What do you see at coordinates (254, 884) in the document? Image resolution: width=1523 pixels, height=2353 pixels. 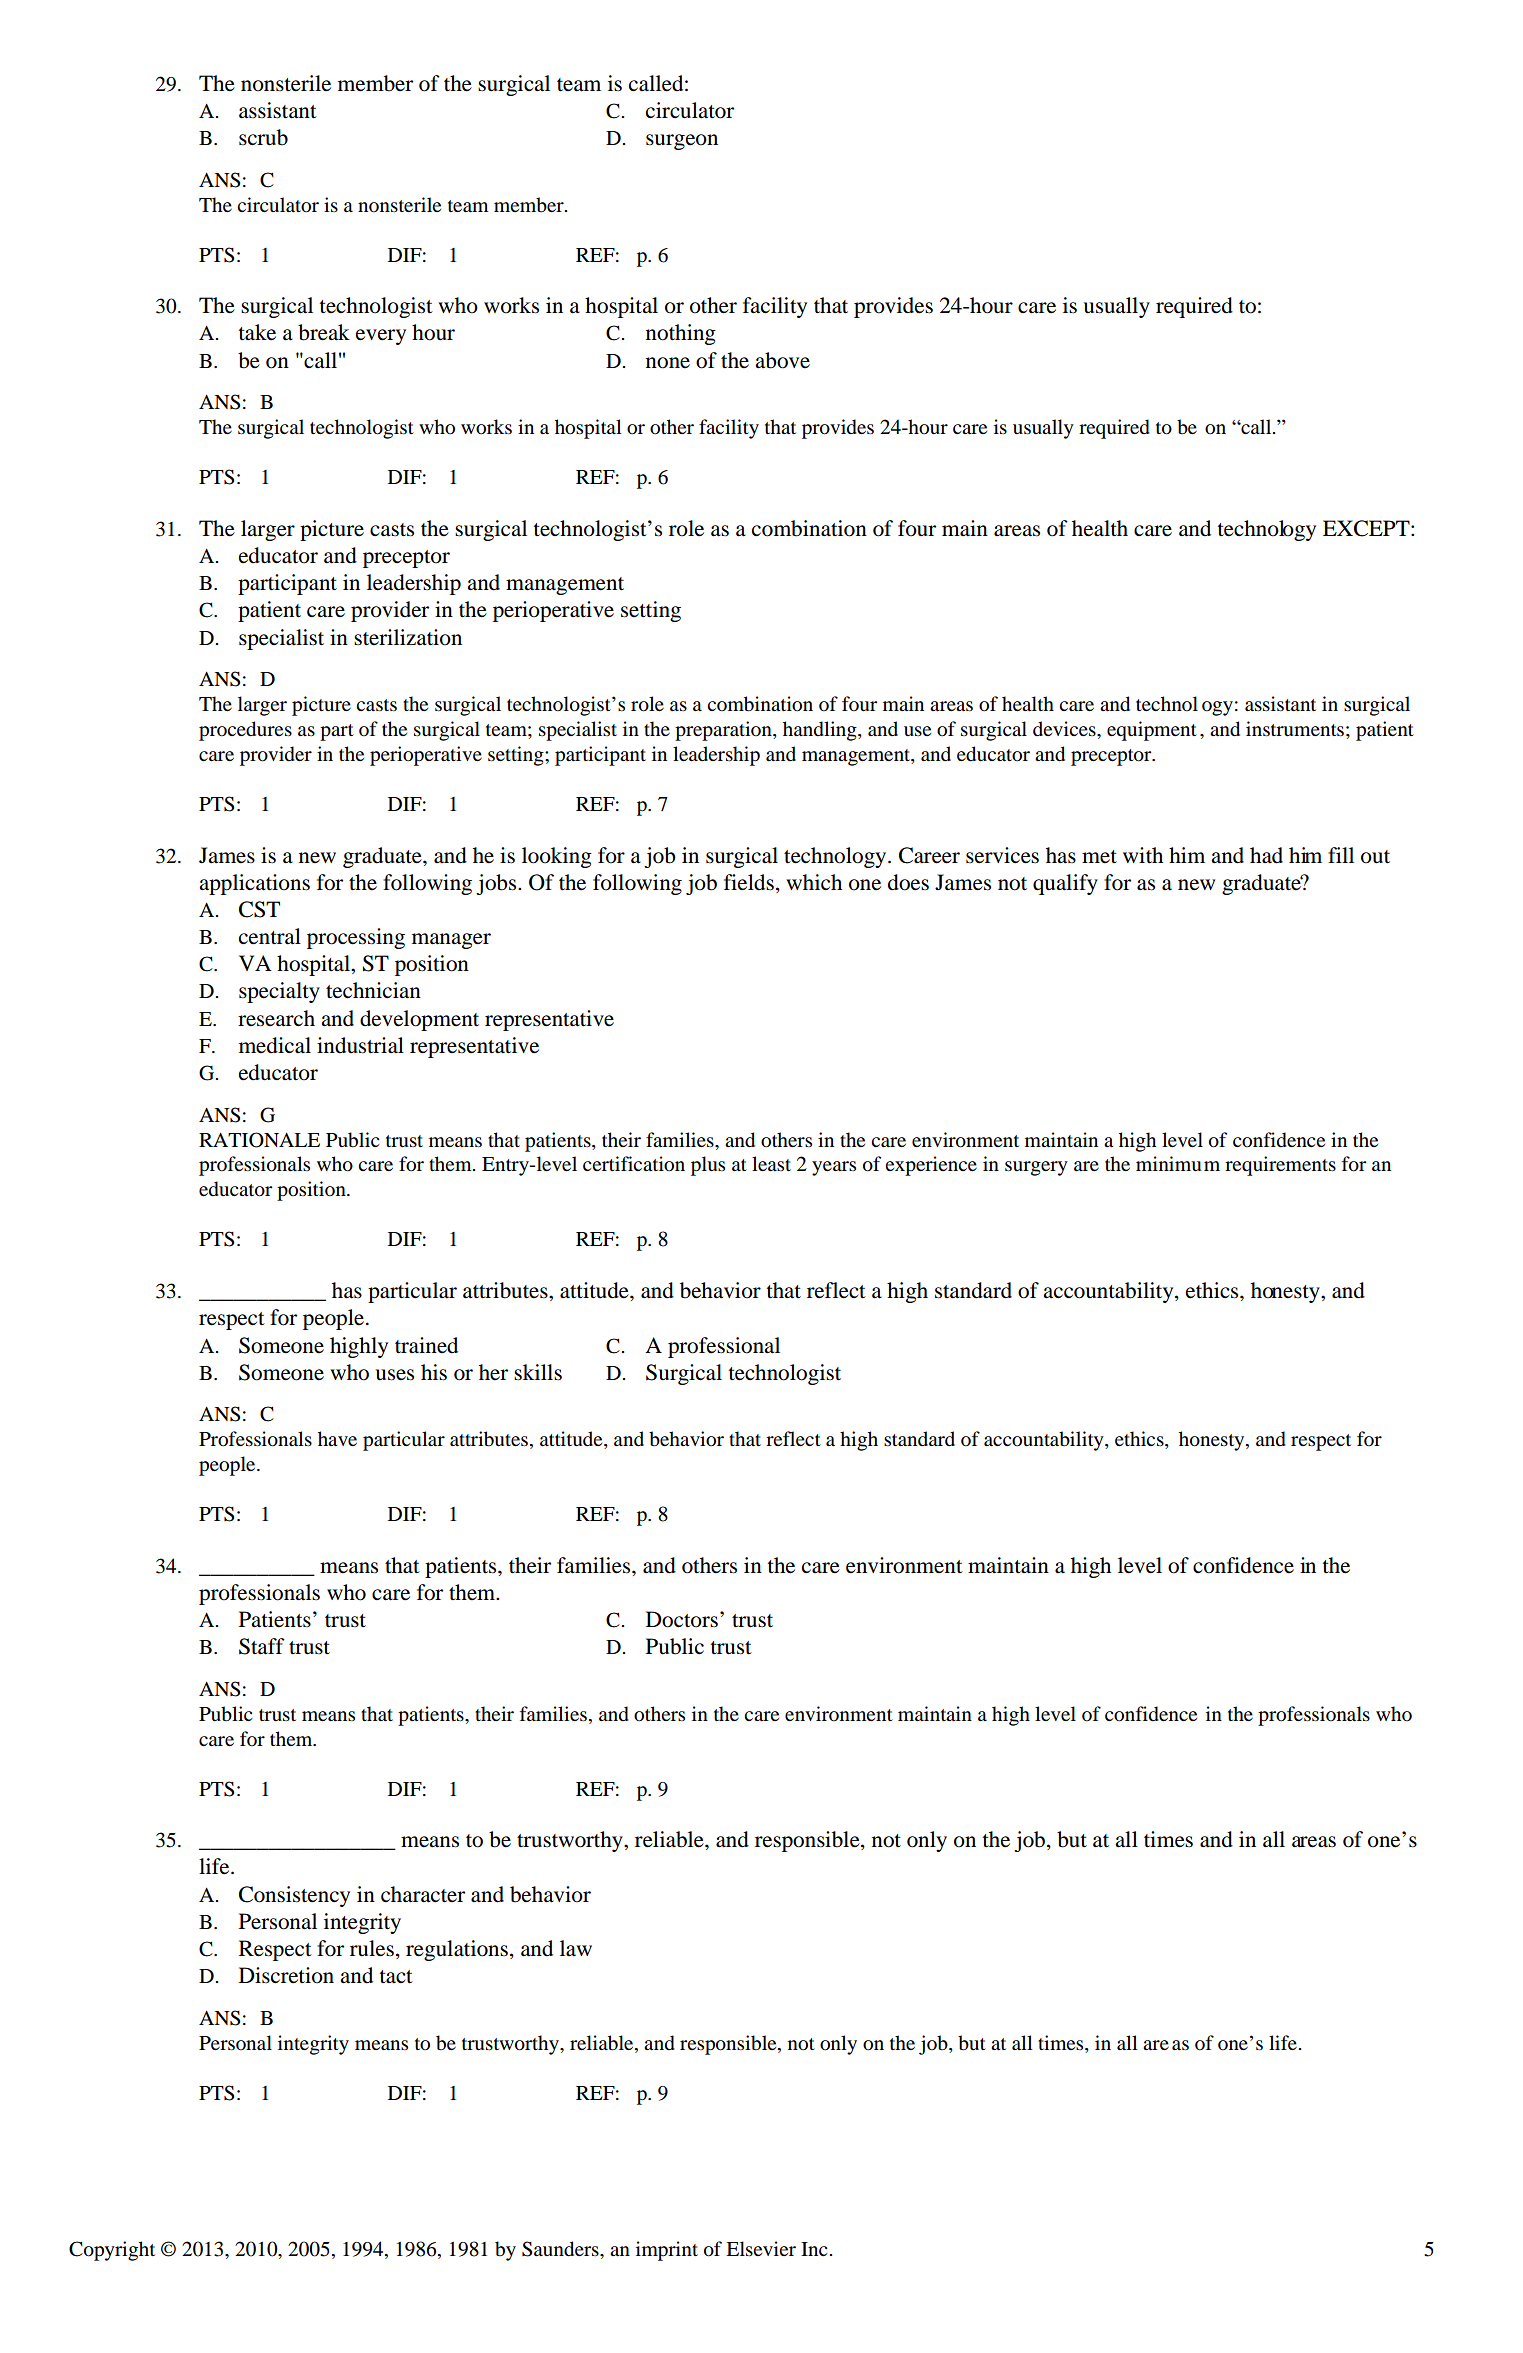 I see `applications` at bounding box center [254, 884].
